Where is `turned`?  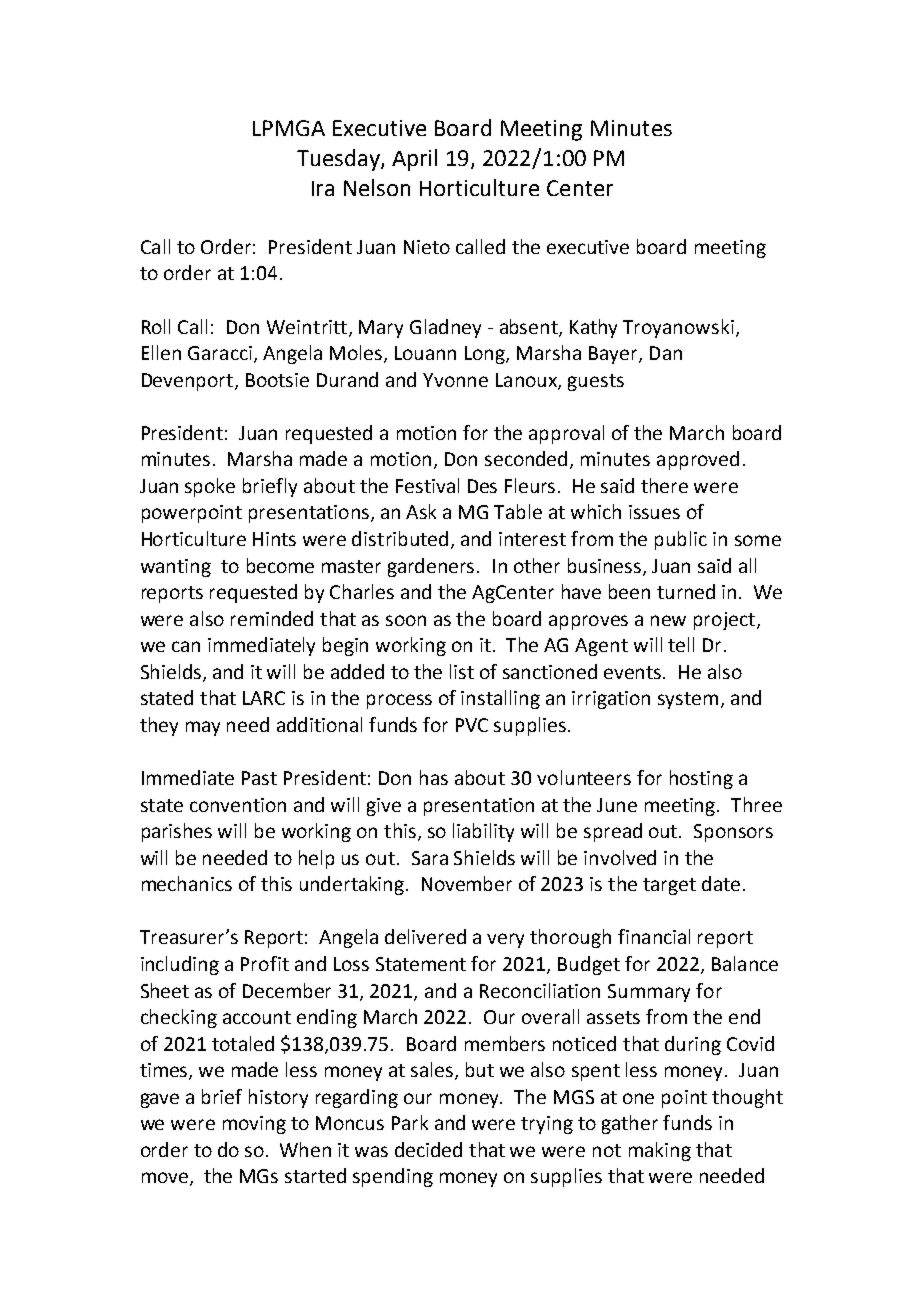
turned is located at coordinates (686, 591).
